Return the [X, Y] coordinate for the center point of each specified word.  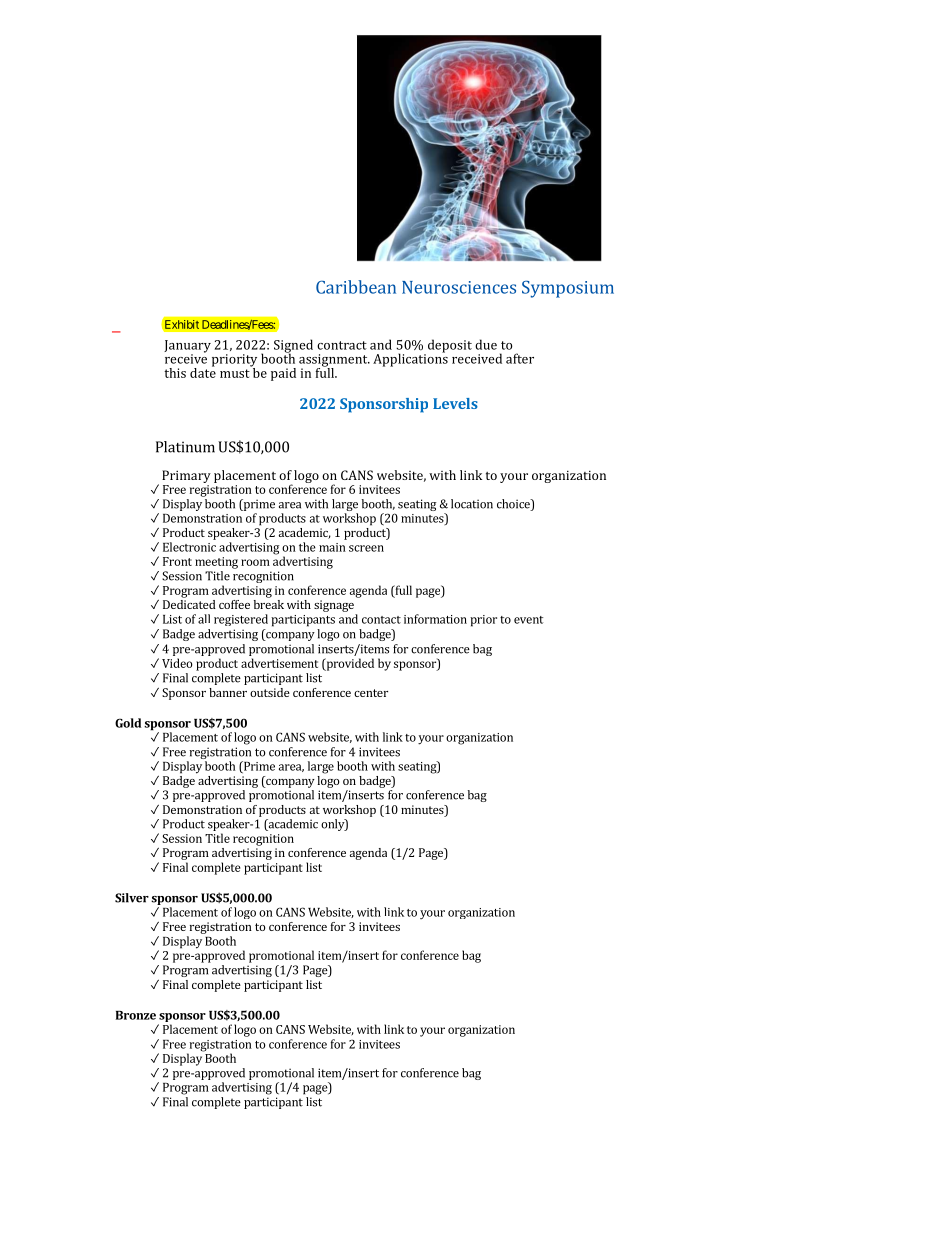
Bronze [136, 1015]
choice [514, 505]
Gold [128, 723]
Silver [132, 898]
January [187, 347]
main [332, 547]
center [371, 693]
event [528, 620]
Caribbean [356, 287]
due [486, 344]
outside [270, 692]
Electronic [189, 547]
